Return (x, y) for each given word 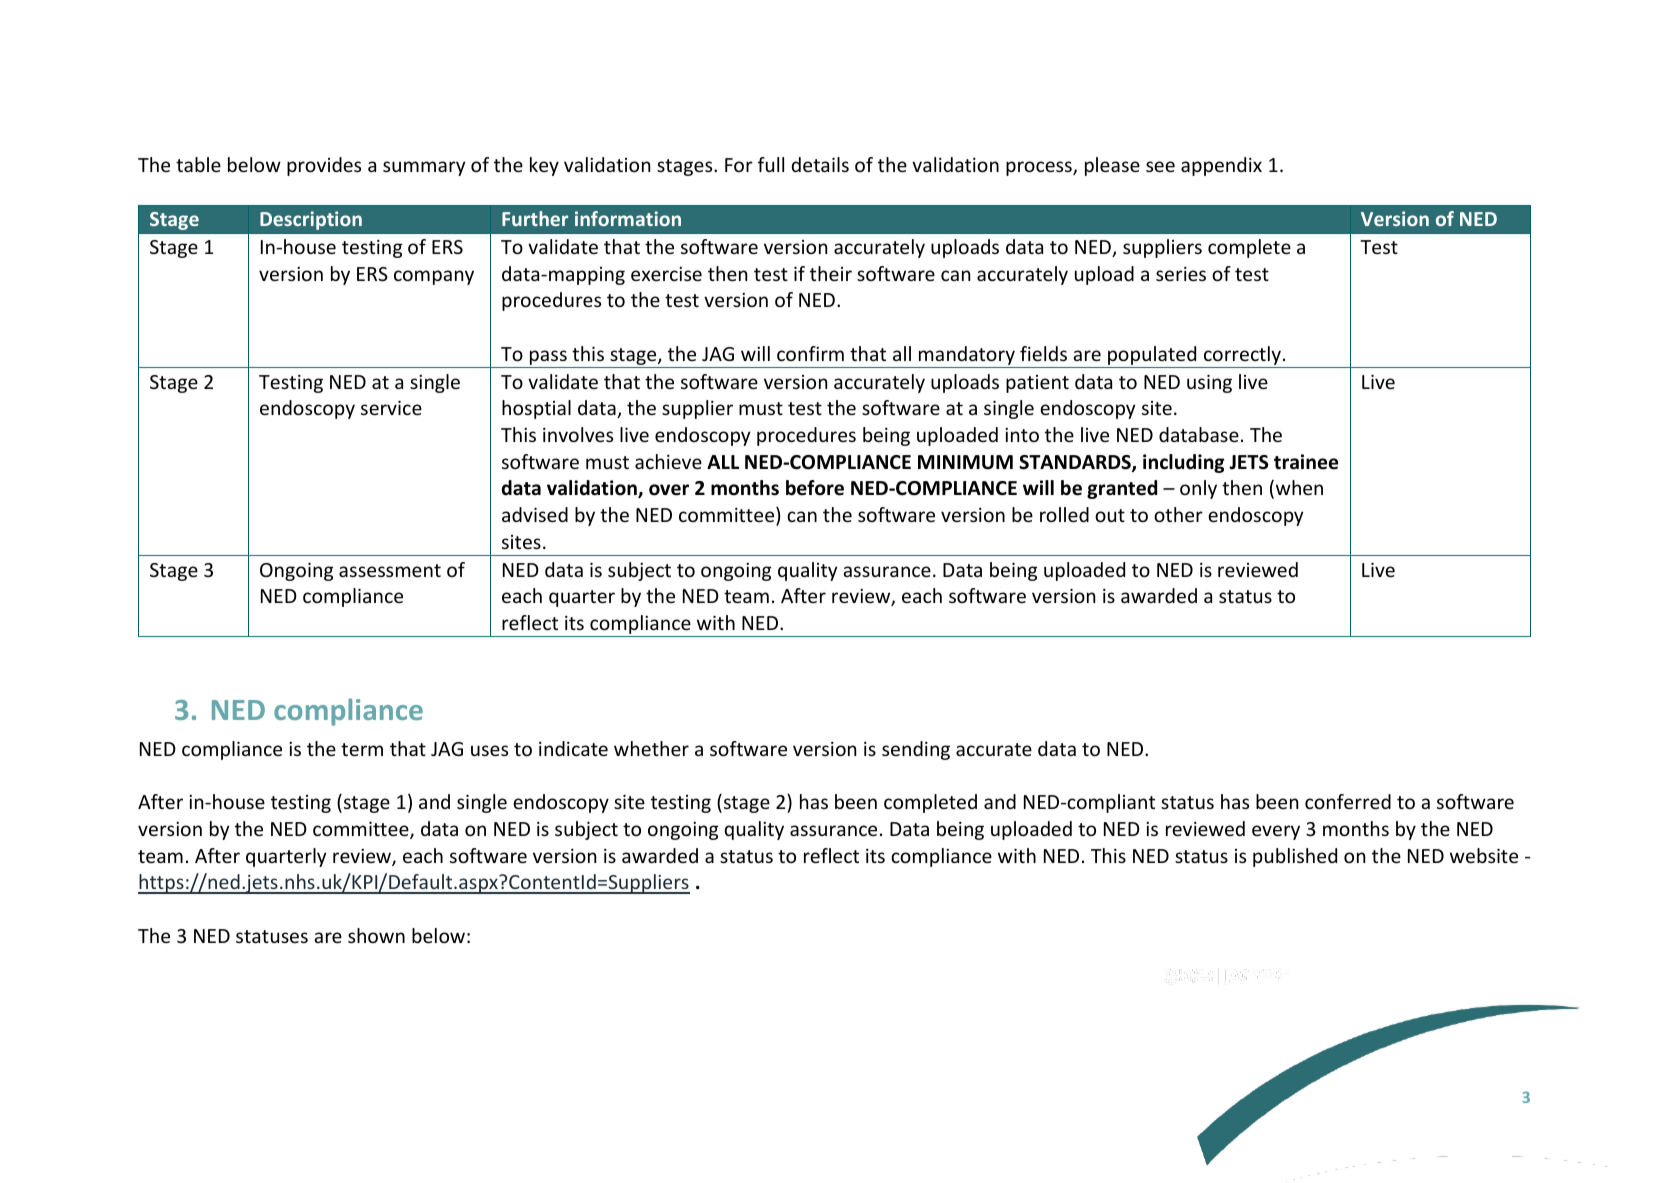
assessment (390, 570)
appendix (1221, 166)
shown (376, 935)
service (391, 408)
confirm (810, 353)
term (362, 749)
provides (324, 166)
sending (916, 750)
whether (651, 748)
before (815, 488)
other (1178, 514)
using (1209, 384)
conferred (1348, 801)
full (771, 164)
